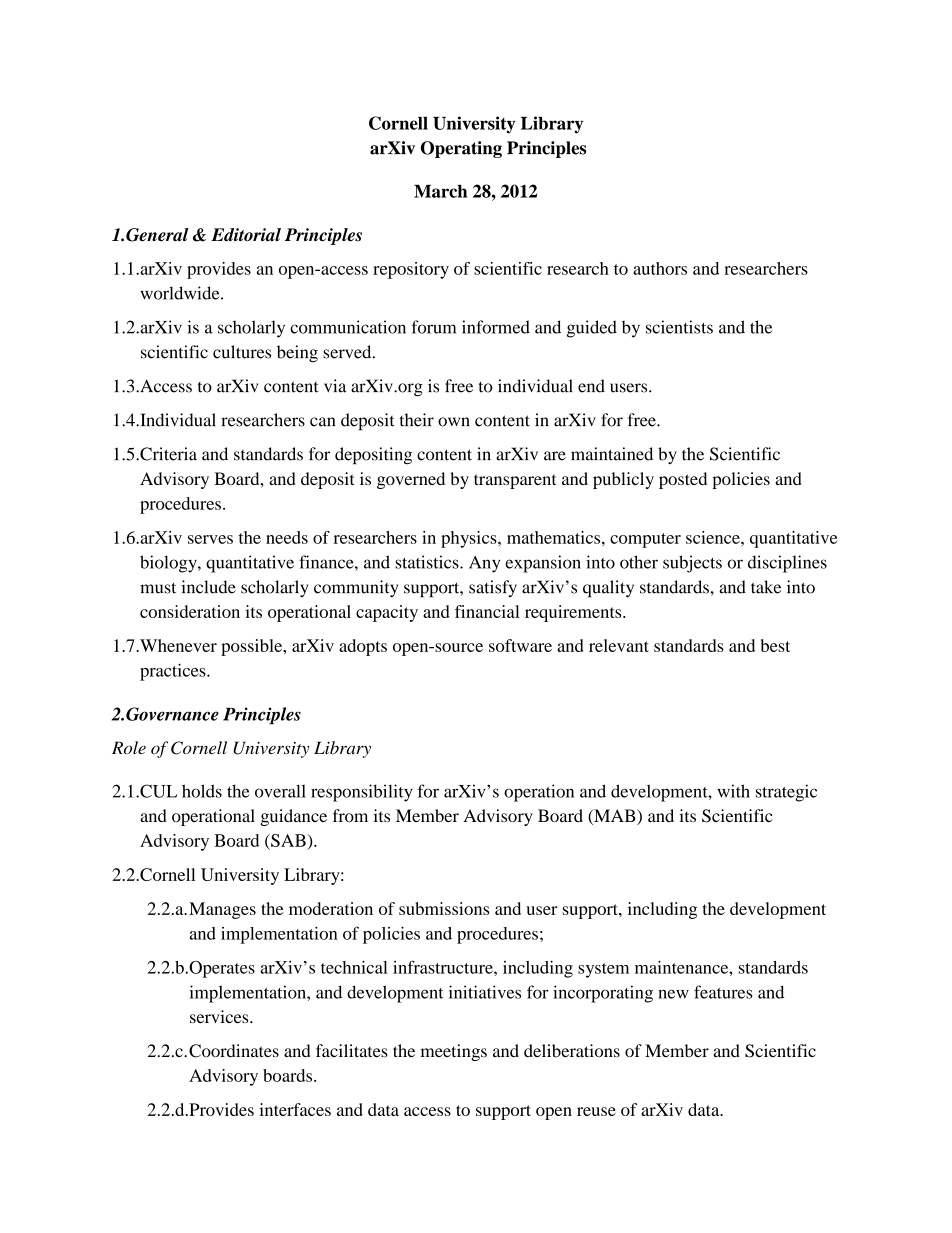 Image resolution: width=952 pixels, height=1233 pixels. Describe the element at coordinates (190, 611) in the screenshot. I see `consideration` at that location.
